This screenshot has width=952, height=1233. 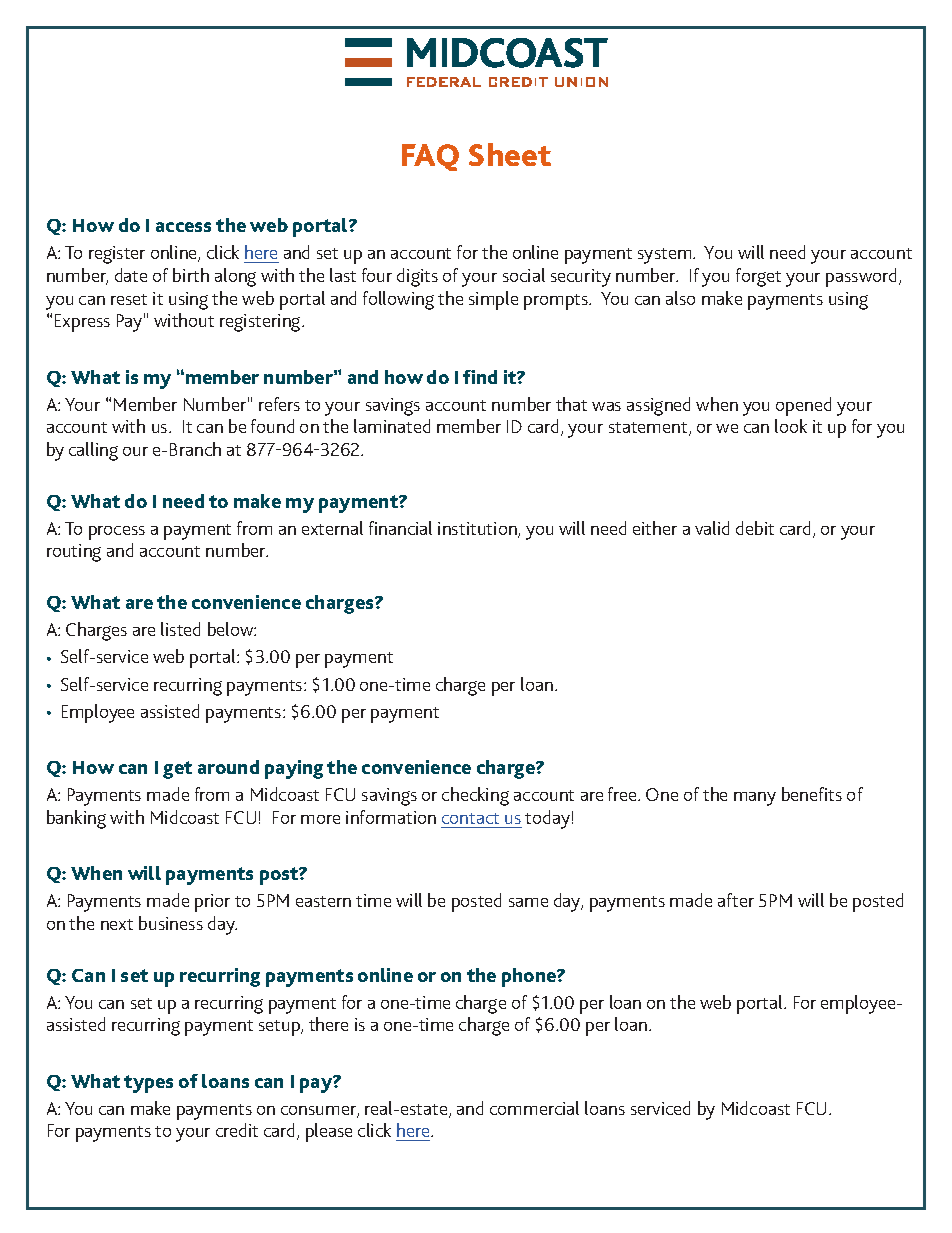 What do you see at coordinates (478, 530) in the screenshot?
I see `institution` at bounding box center [478, 530].
